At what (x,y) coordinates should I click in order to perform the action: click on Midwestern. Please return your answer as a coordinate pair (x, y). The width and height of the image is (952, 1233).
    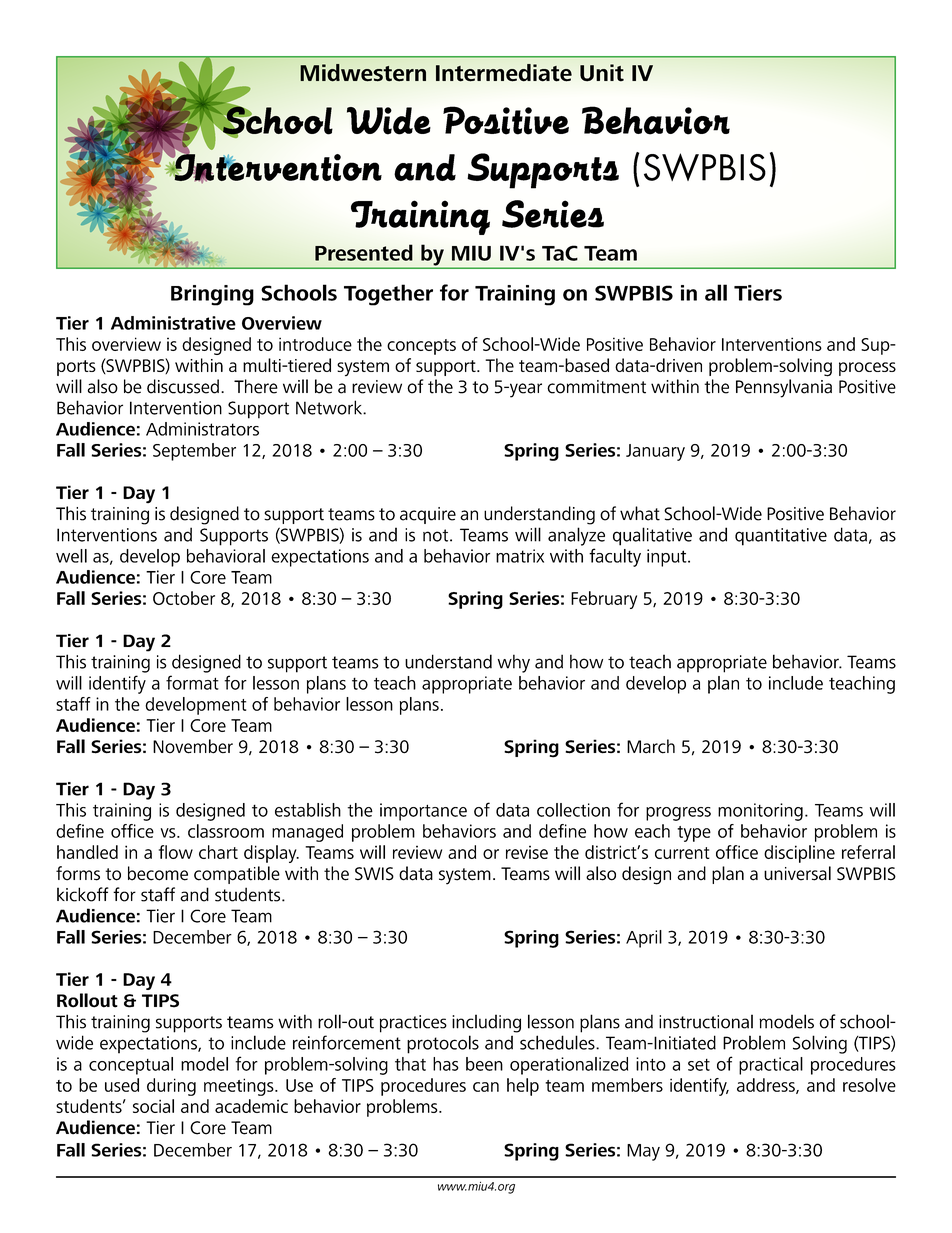
    Looking at the image, I should click on (363, 73).
